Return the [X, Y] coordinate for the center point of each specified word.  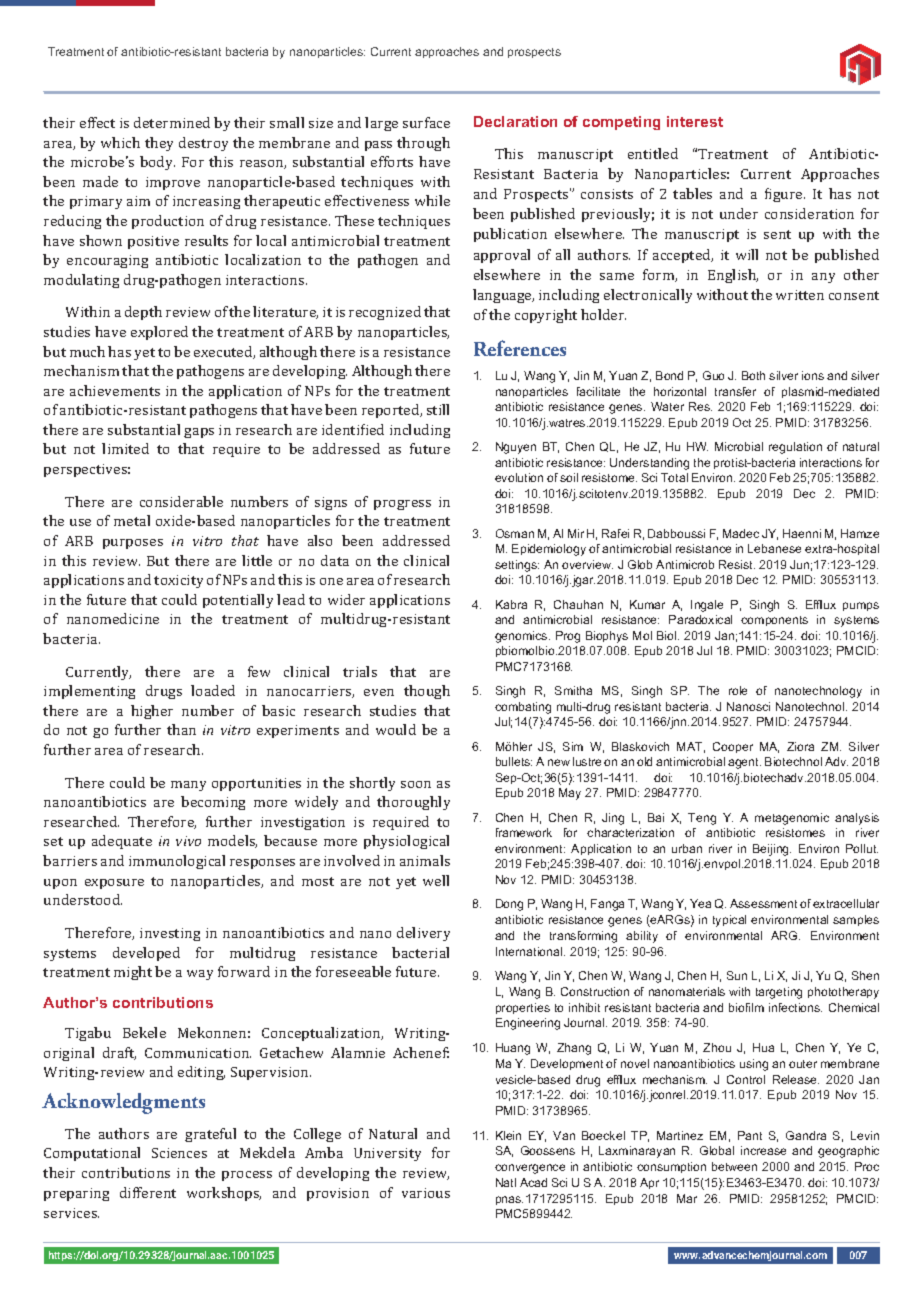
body [157, 163]
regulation [795, 448]
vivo [188, 841]
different [148, 1192]
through [423, 144]
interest [695, 121]
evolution [519, 477]
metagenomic [792, 819]
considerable [181, 501]
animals [425, 860]
